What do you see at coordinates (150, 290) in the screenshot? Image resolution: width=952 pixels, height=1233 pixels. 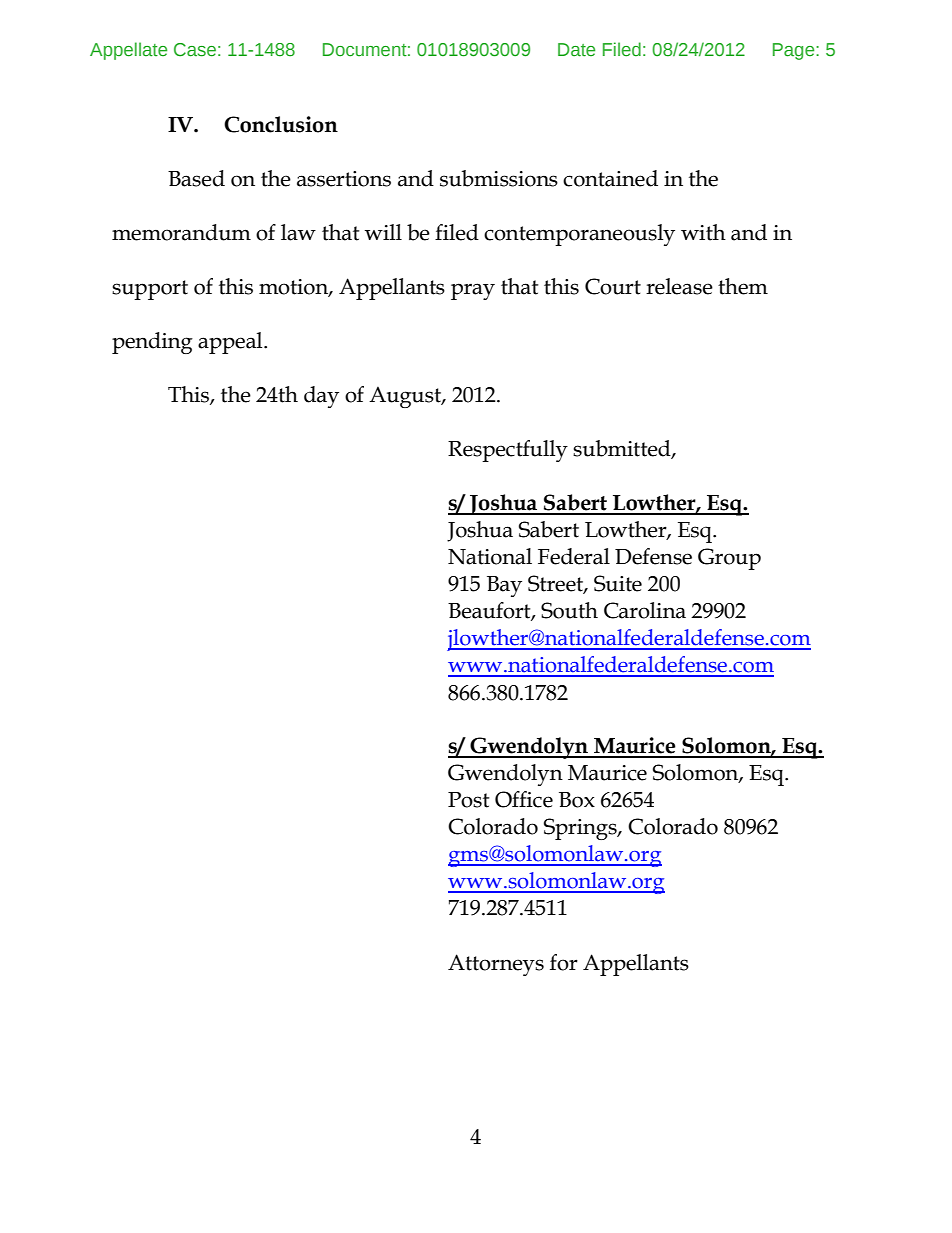 I see `support` at bounding box center [150, 290].
